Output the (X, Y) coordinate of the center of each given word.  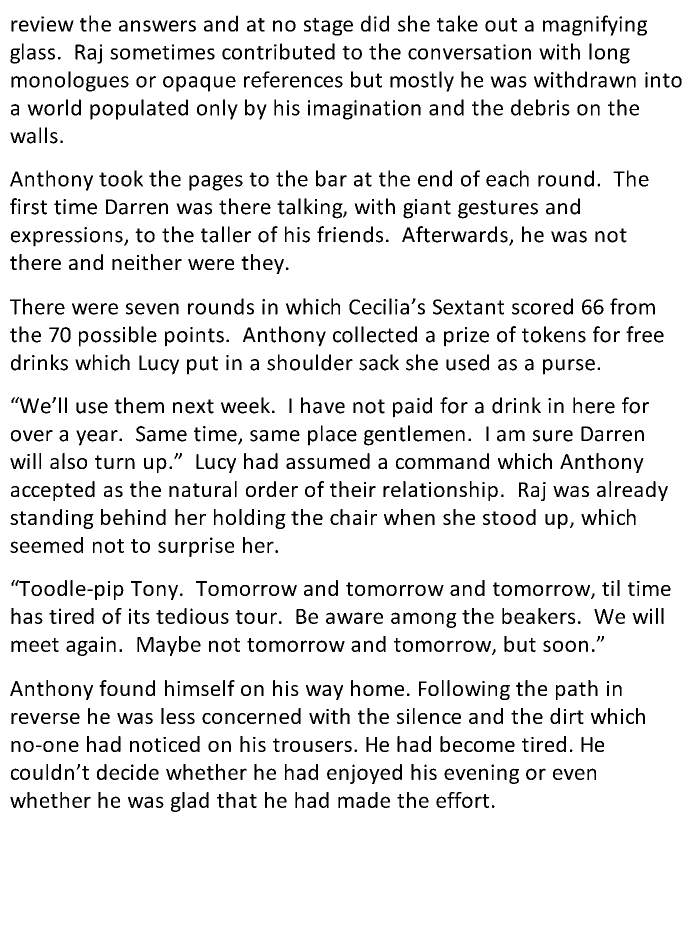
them (139, 405)
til (611, 588)
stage (328, 27)
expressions (68, 237)
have (323, 405)
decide (128, 772)
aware (354, 618)
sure (553, 436)
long (609, 53)
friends (350, 234)
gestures (498, 209)
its (139, 616)
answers (157, 26)
